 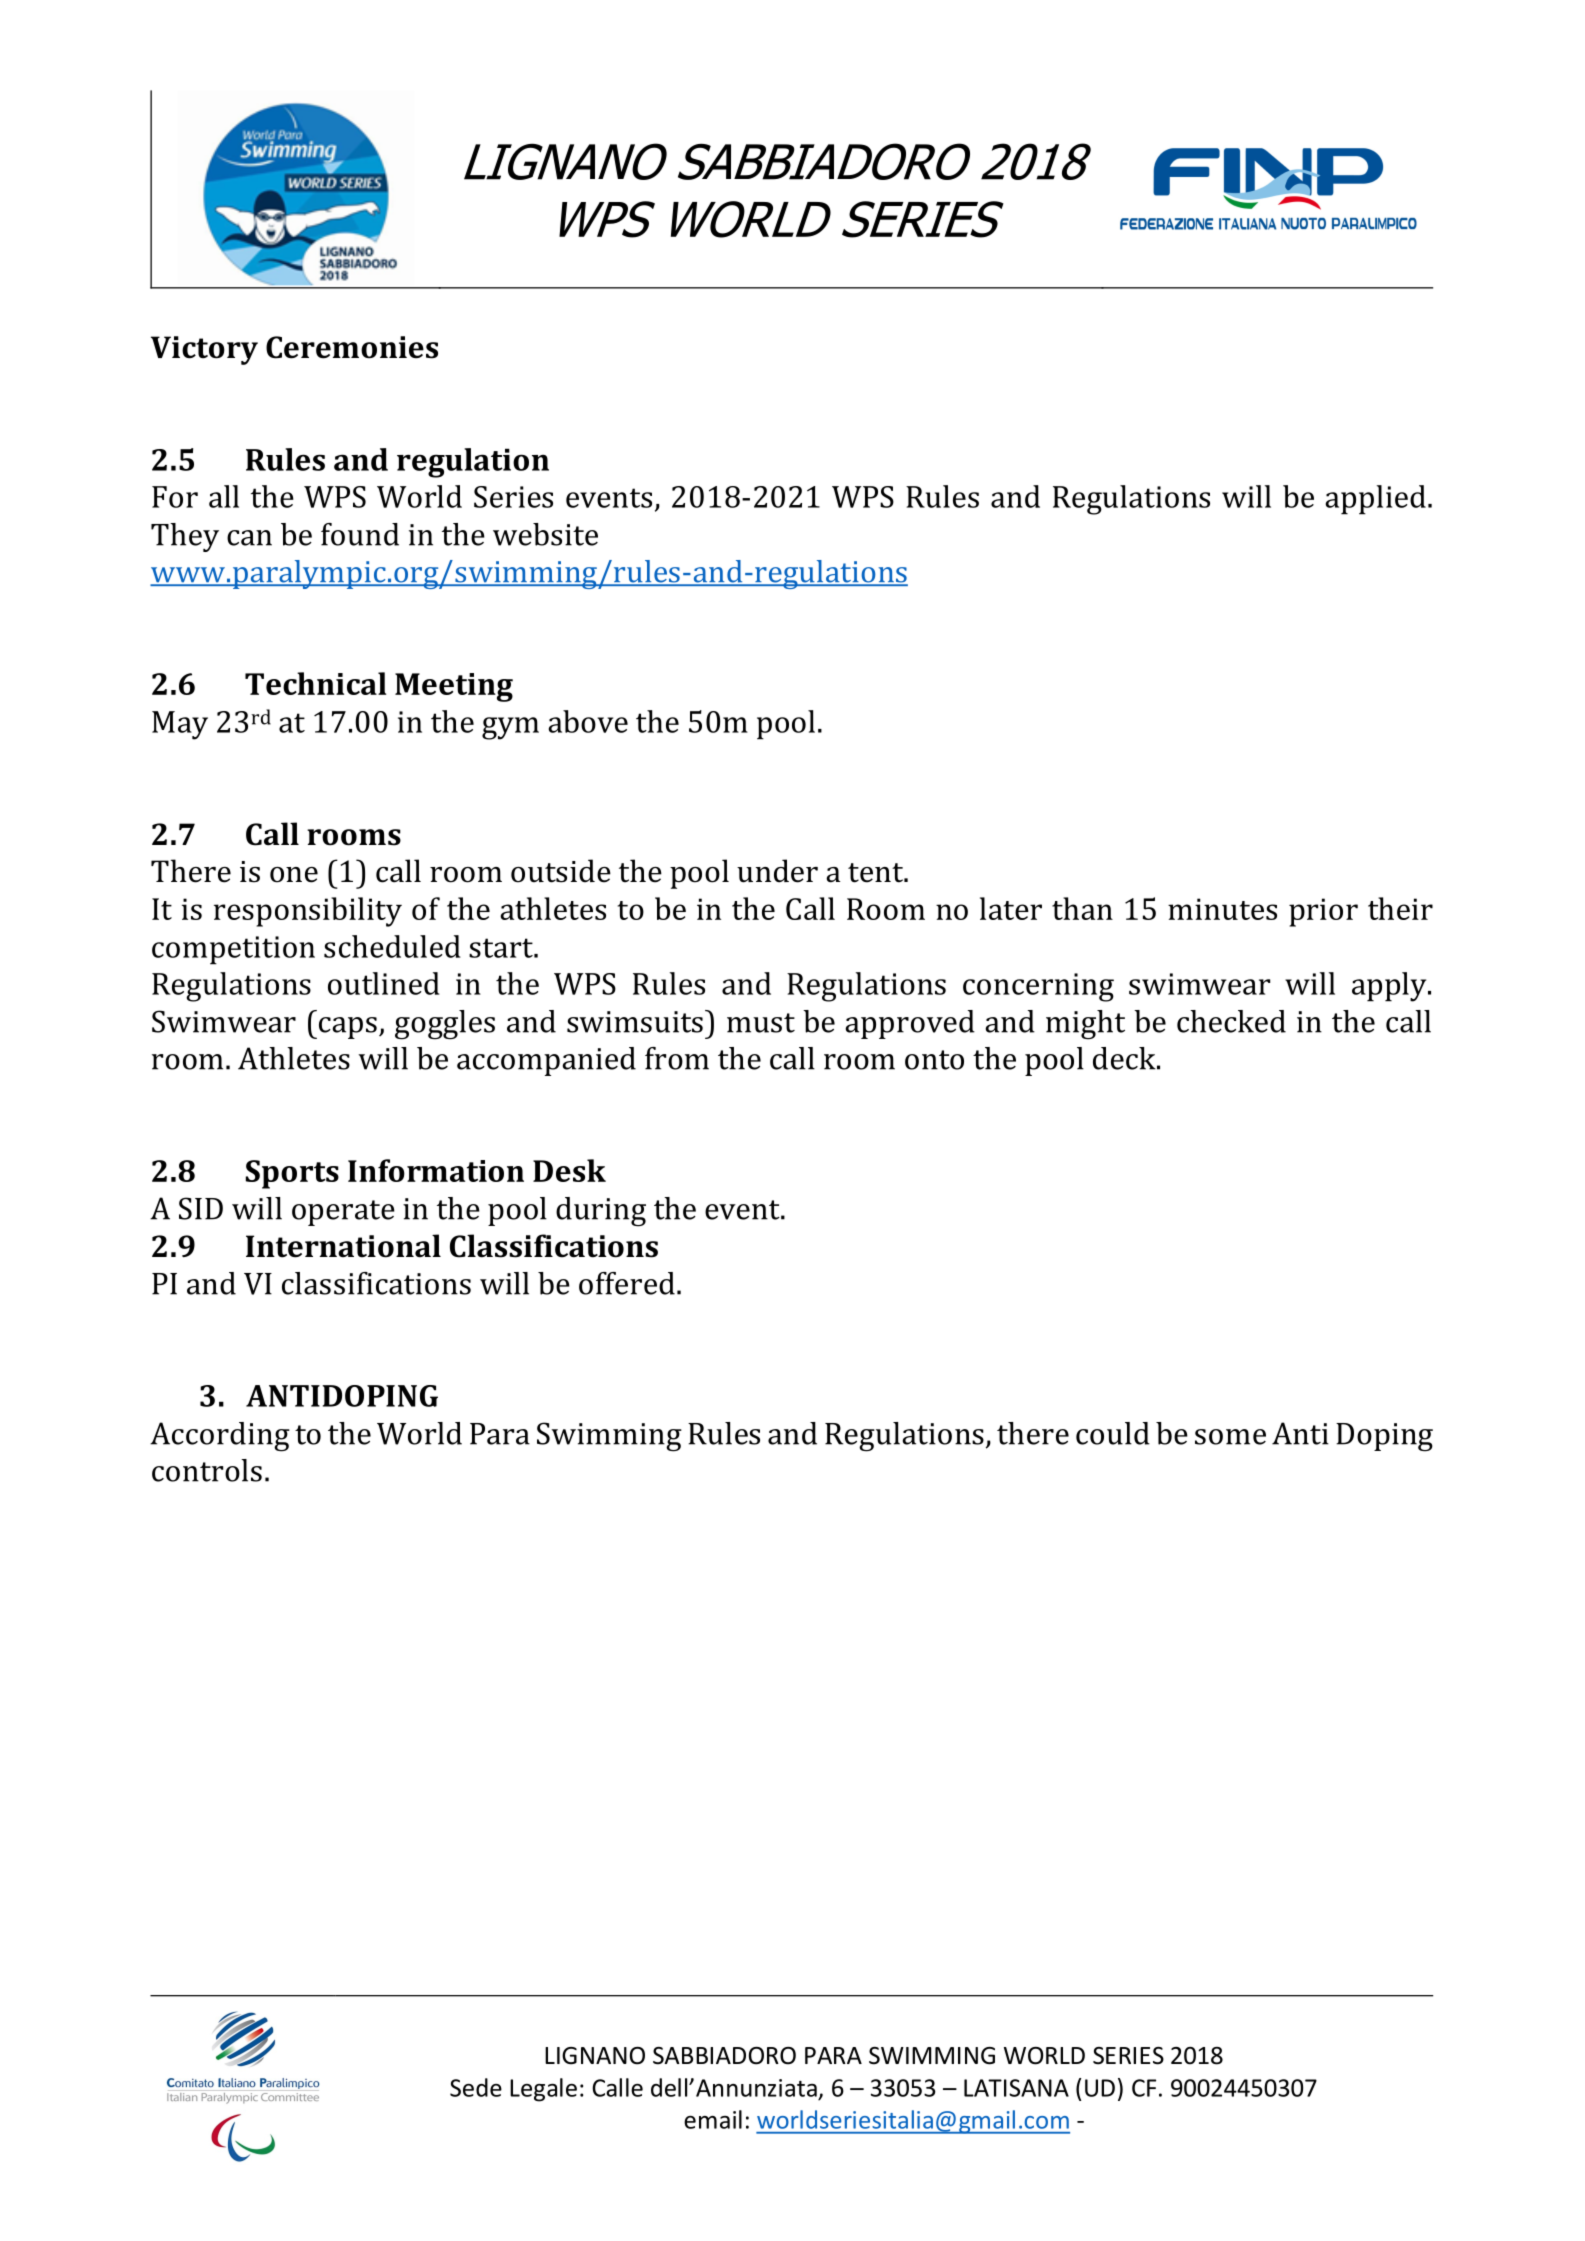 What do you see at coordinates (1222, 909) in the page?
I see `minutes` at bounding box center [1222, 909].
